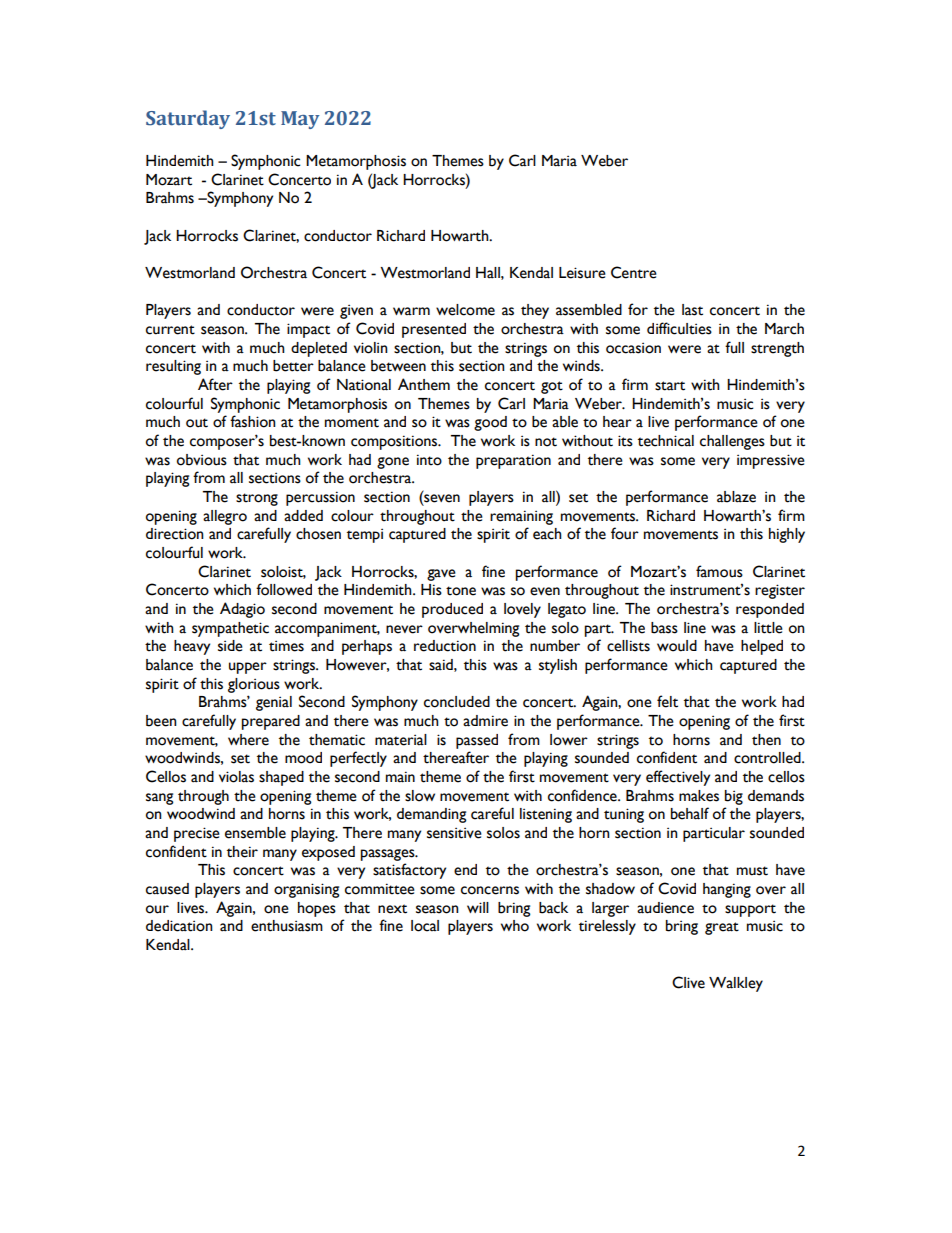  I want to click on will, so click(478, 907).
